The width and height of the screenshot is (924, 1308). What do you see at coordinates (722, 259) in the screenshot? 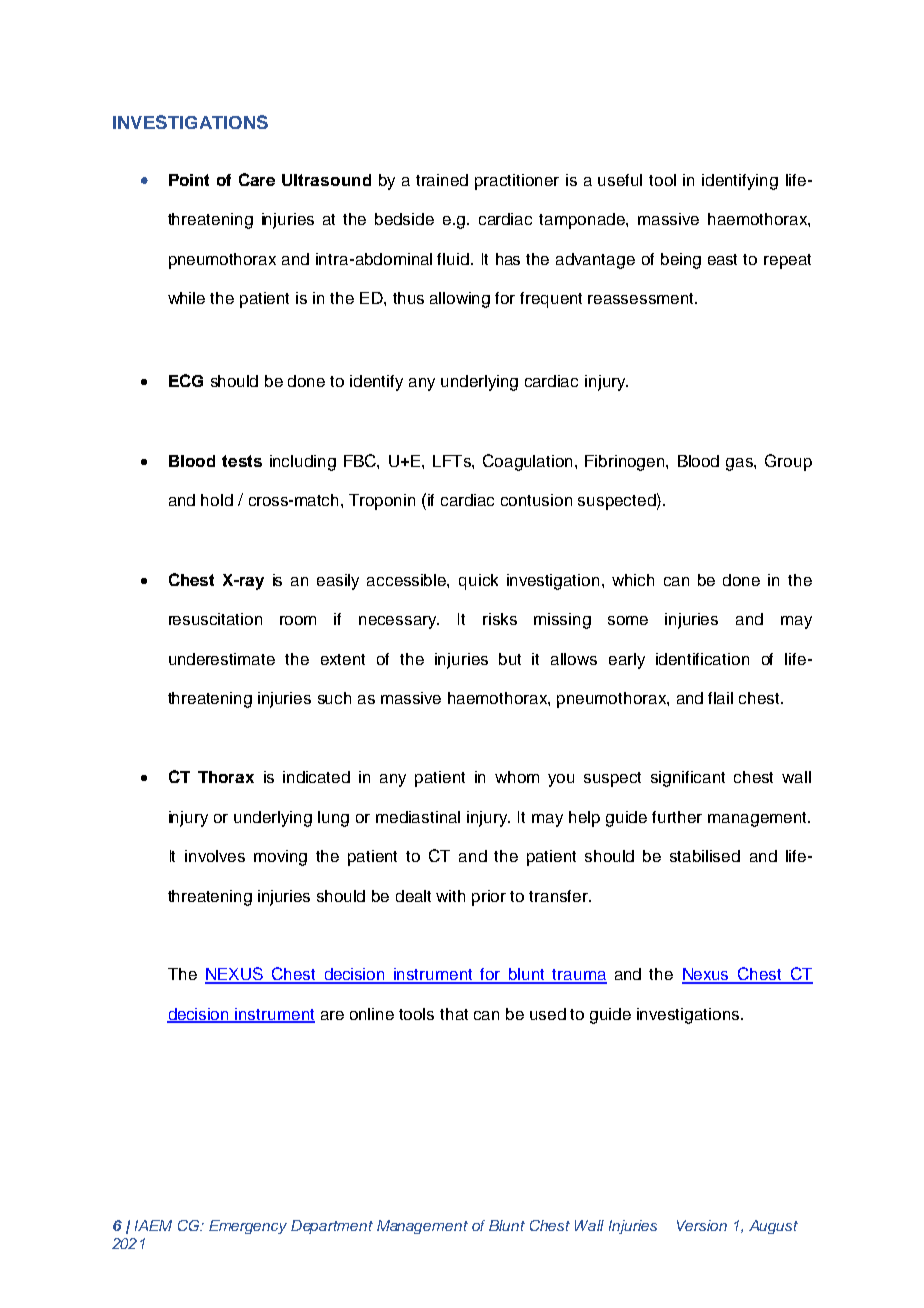
I see `east` at bounding box center [722, 259].
